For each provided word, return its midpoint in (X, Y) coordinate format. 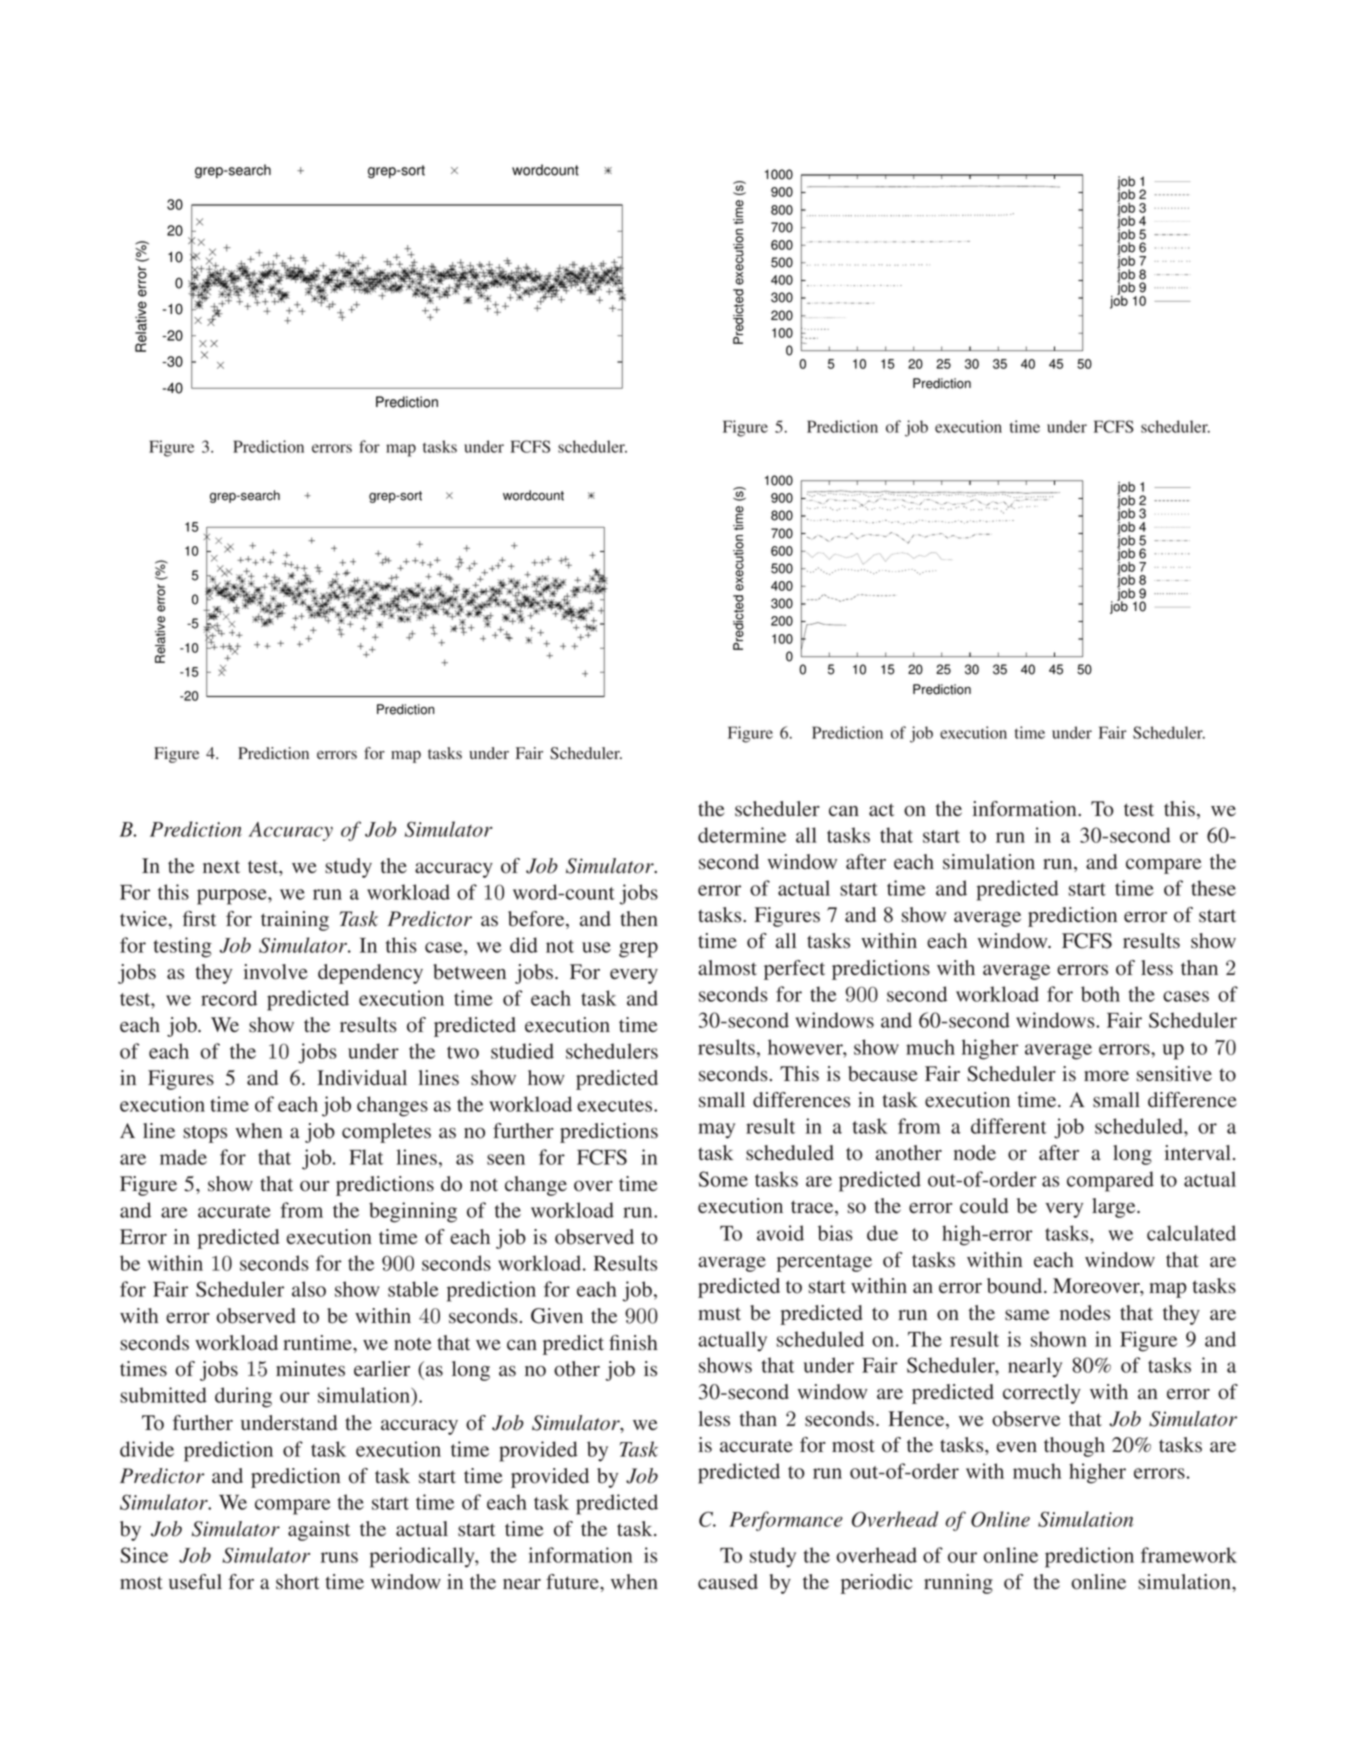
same (1027, 1315)
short (298, 1582)
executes (616, 1105)
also (309, 1289)
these (1213, 888)
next (221, 866)
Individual (362, 1078)
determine (742, 835)
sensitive (1174, 1074)
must (719, 1314)
